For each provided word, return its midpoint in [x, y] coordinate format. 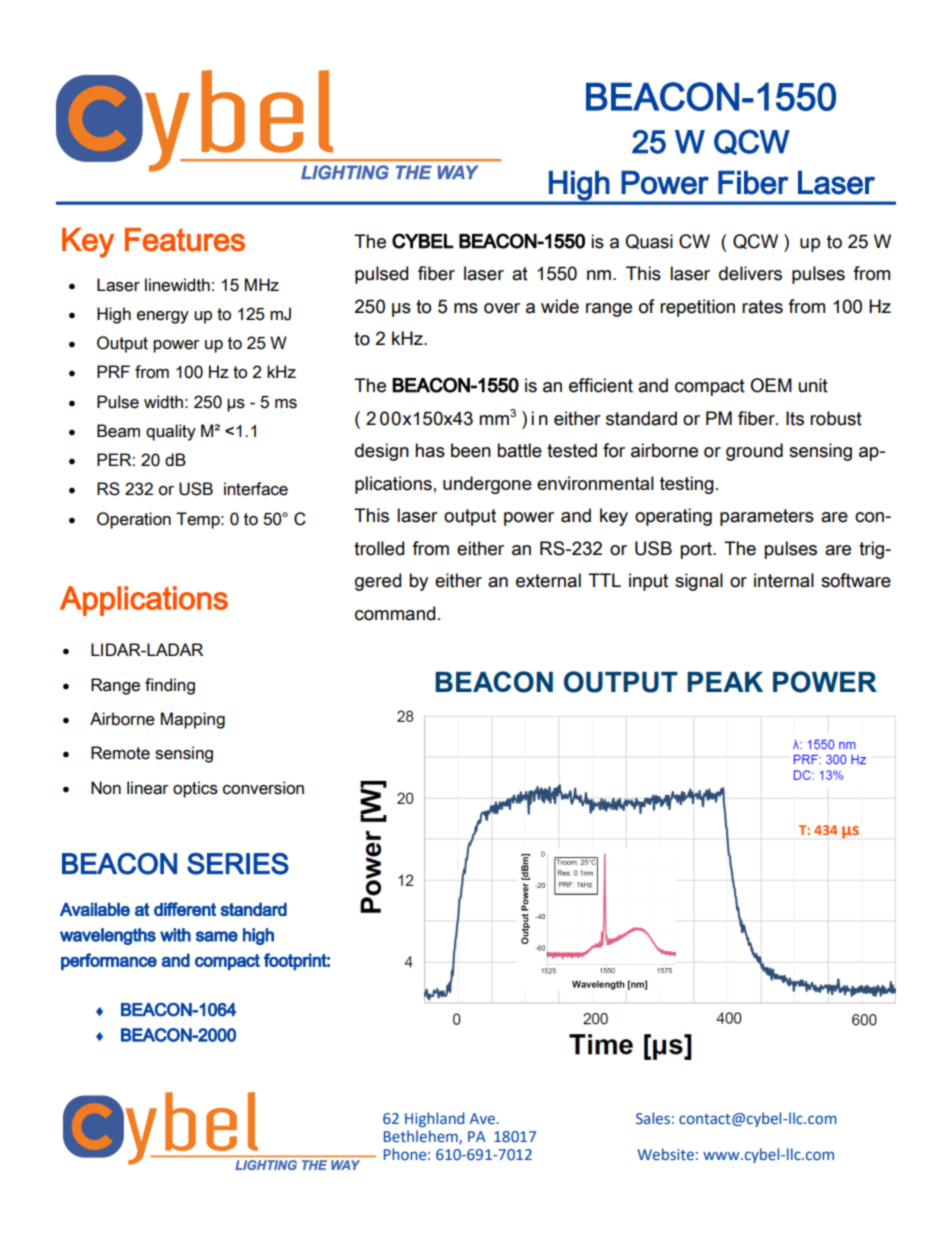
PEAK [725, 682]
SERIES [238, 864]
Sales [653, 1118]
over [502, 308]
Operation [134, 520]
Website [665, 1154]
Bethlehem [422, 1137]
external [548, 580]
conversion [263, 788]
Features [185, 240]
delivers [750, 273]
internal [784, 580]
